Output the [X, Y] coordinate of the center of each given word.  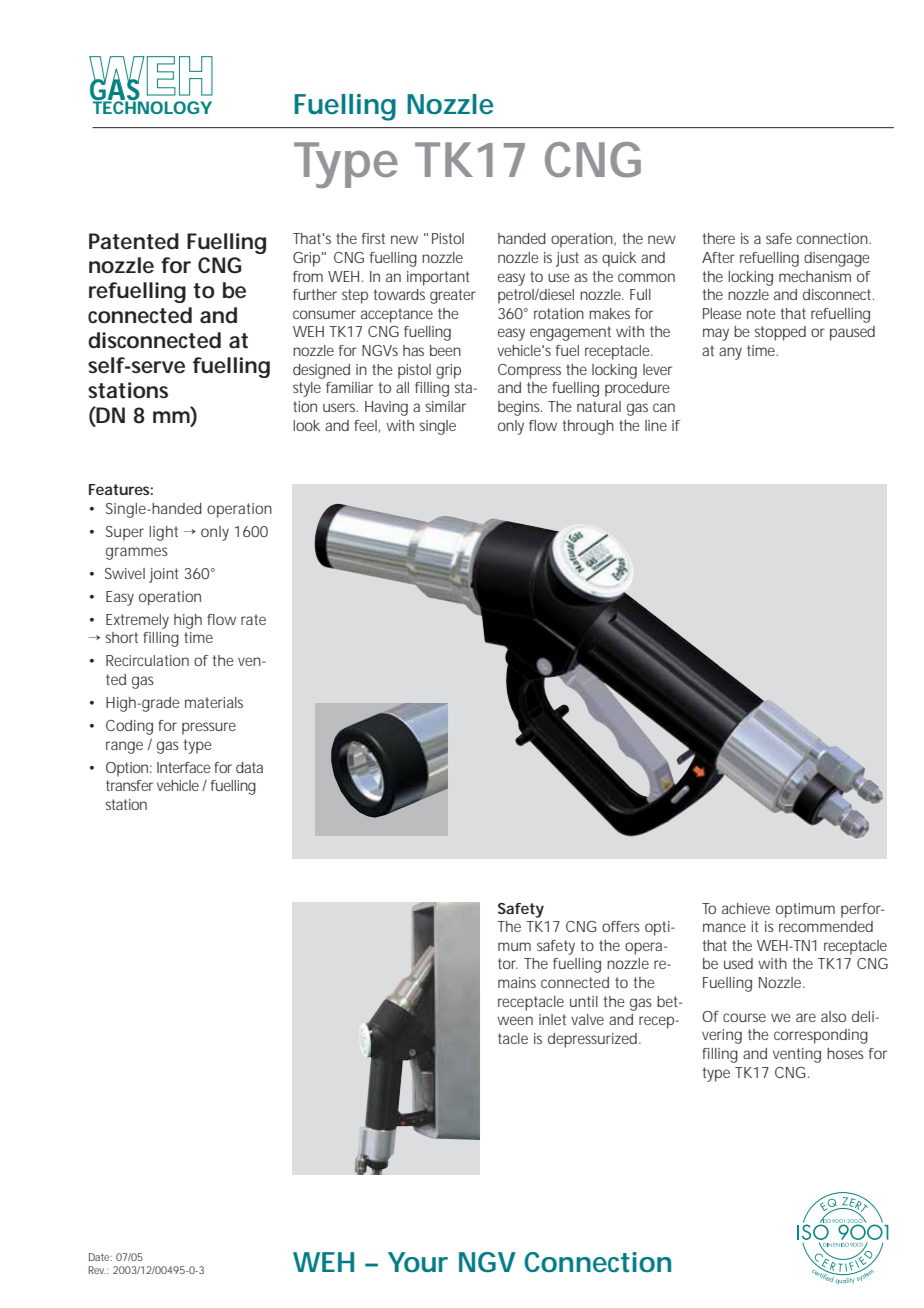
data [249, 767]
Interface [184, 767]
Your [418, 1262]
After [718, 257]
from [308, 276]
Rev [97, 1270]
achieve [746, 908]
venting [797, 1055]
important [438, 278]
